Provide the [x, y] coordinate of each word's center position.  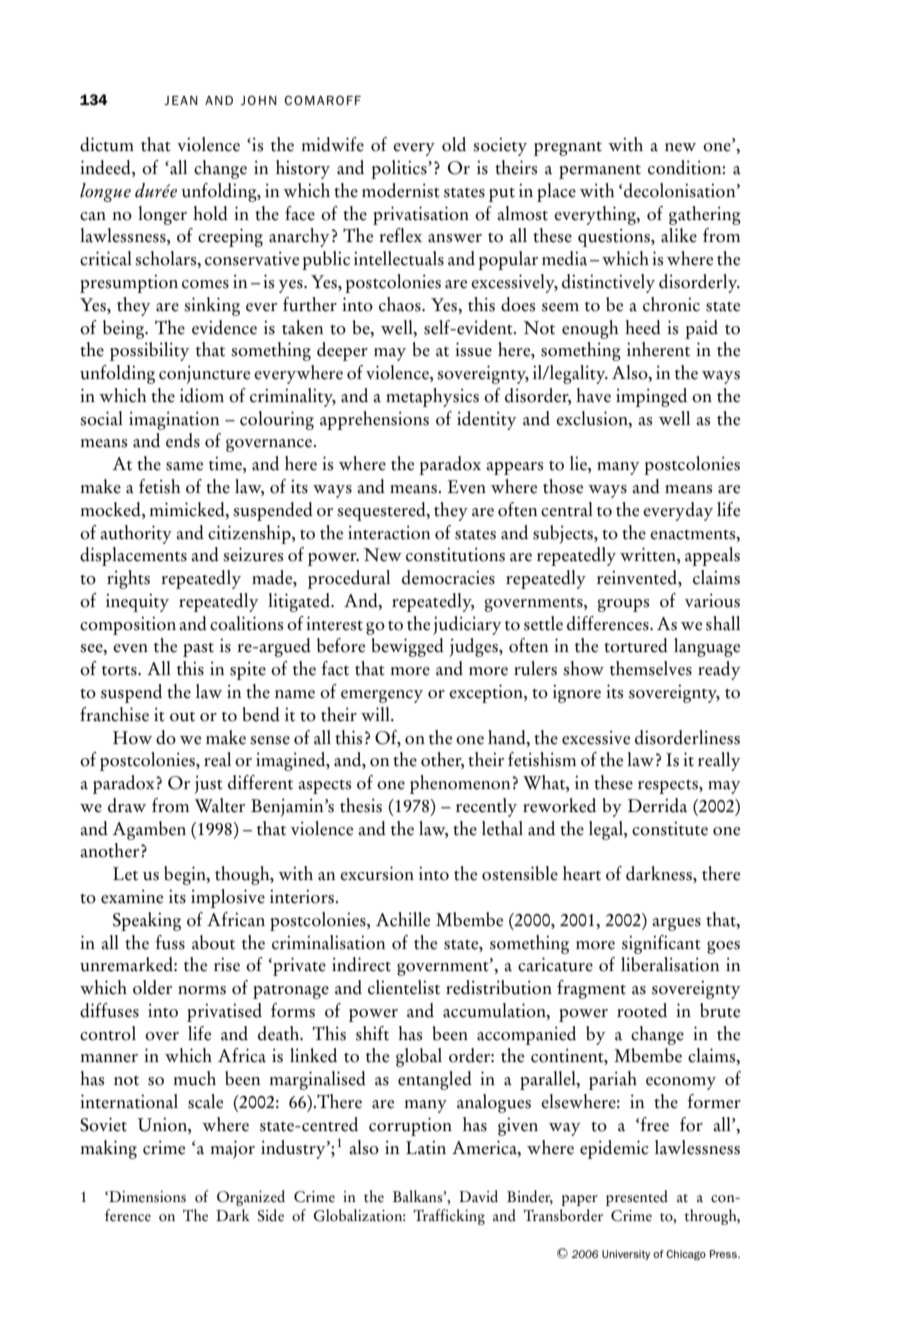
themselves [651, 668]
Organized [251, 1198]
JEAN [181, 100]
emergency [382, 696]
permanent [600, 172]
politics [400, 169]
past [198, 650]
